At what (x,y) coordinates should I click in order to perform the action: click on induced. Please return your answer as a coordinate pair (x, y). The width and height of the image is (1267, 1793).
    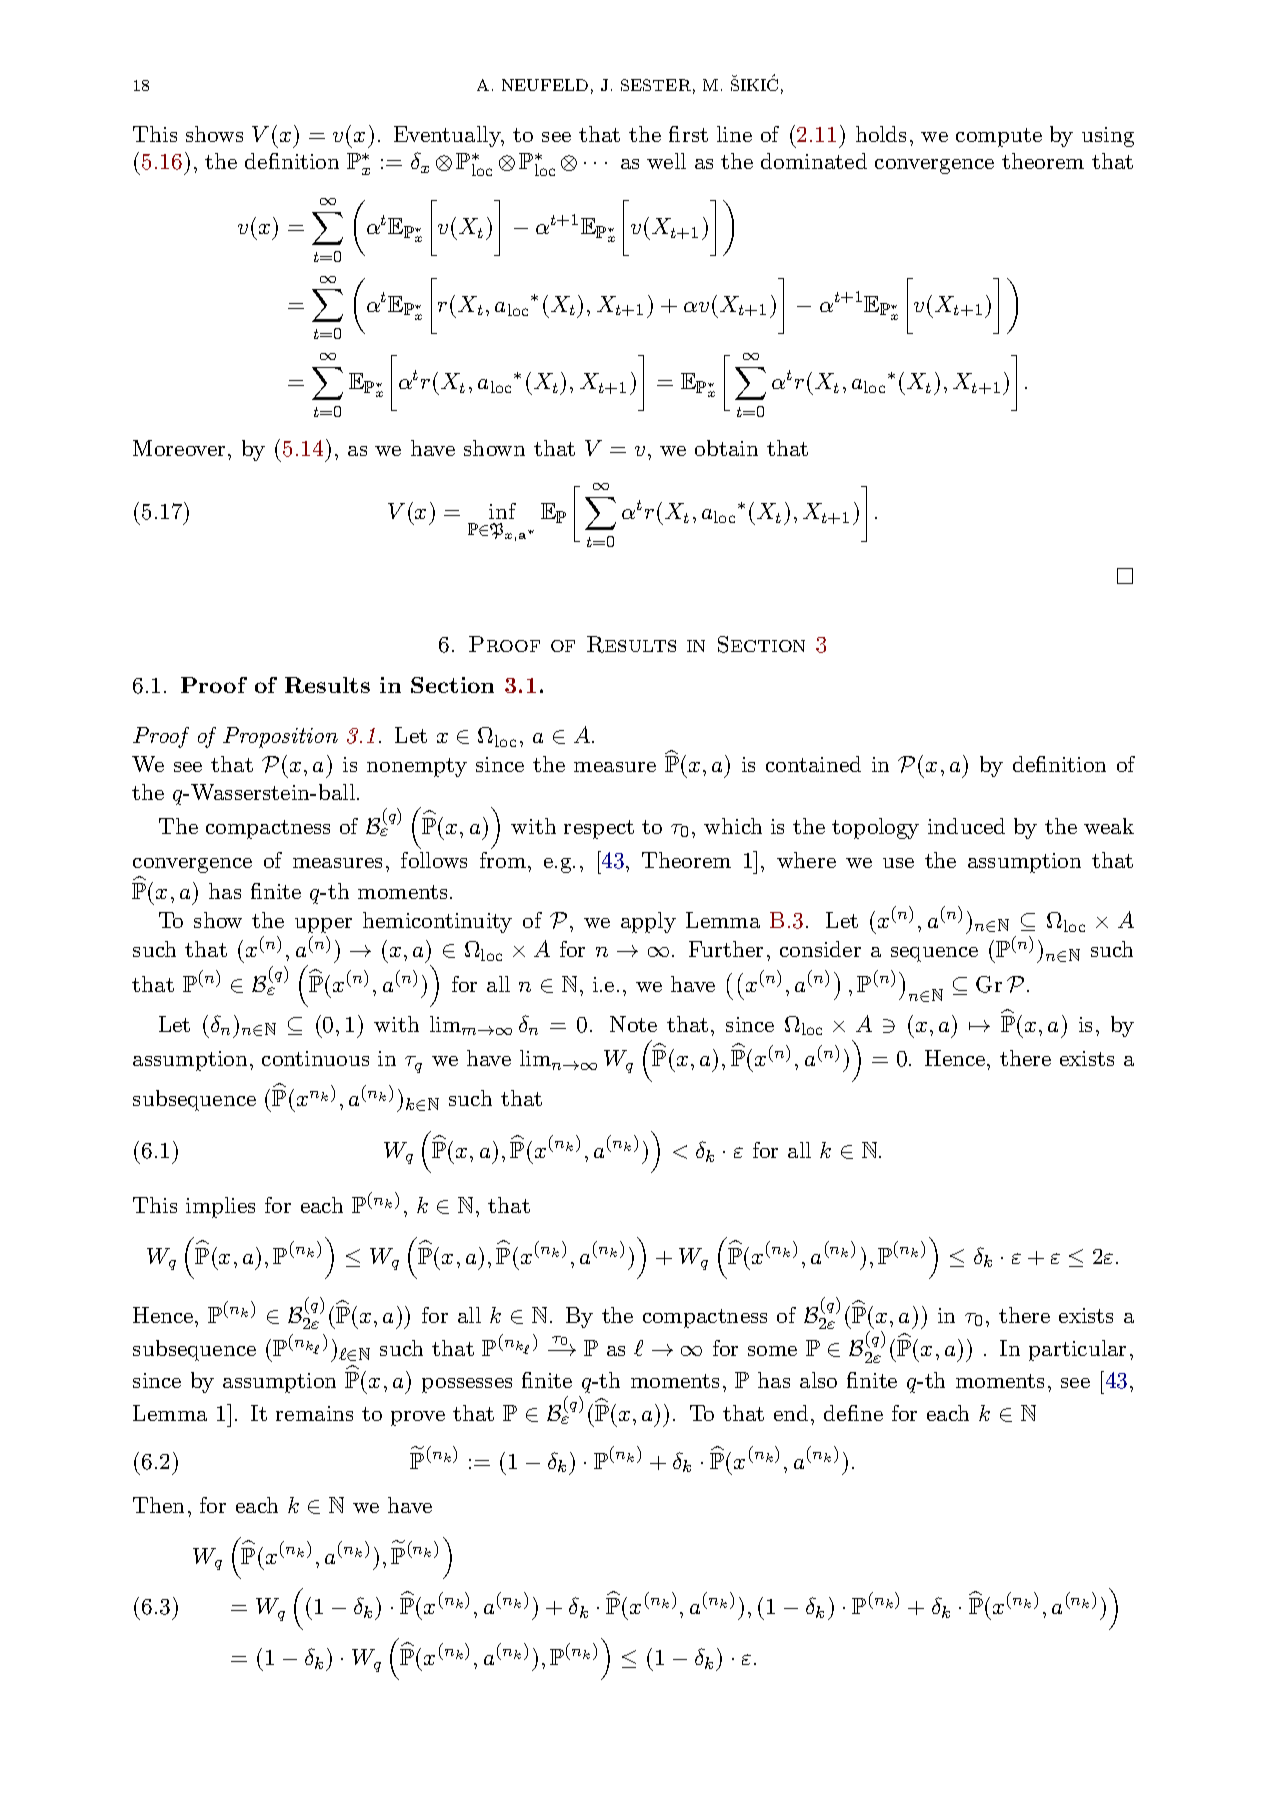
    Looking at the image, I should click on (966, 826).
